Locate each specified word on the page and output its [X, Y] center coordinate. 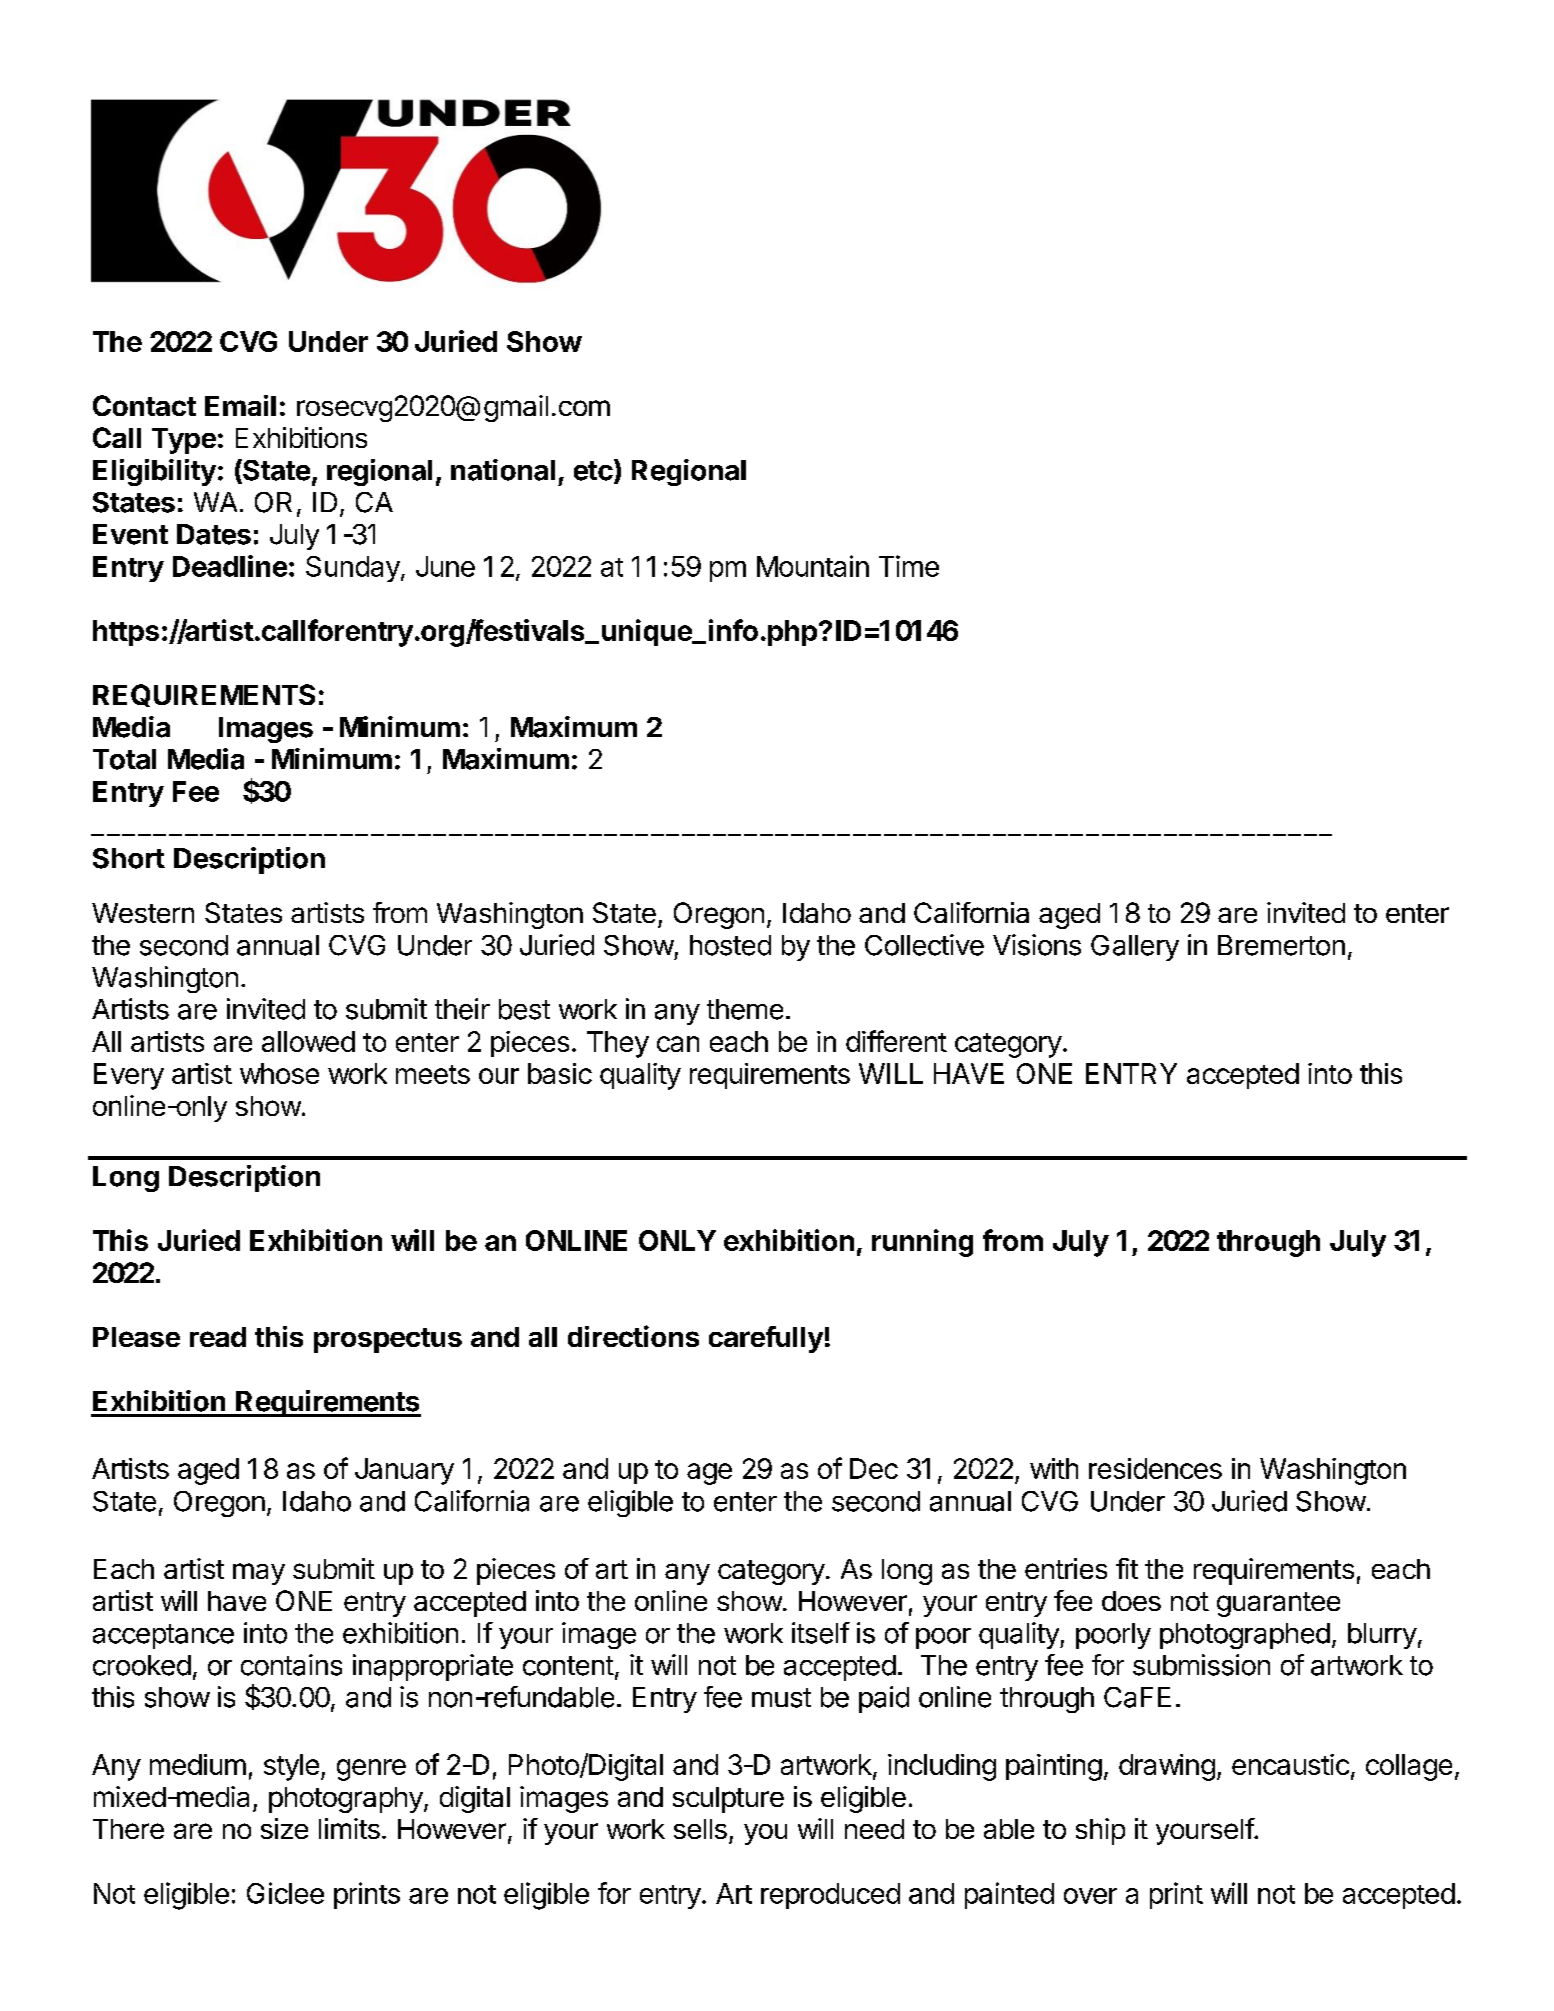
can [678, 1044]
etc [593, 471]
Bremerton [1281, 945]
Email [240, 405]
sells [700, 1829]
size [284, 1828]
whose [279, 1073]
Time [909, 566]
